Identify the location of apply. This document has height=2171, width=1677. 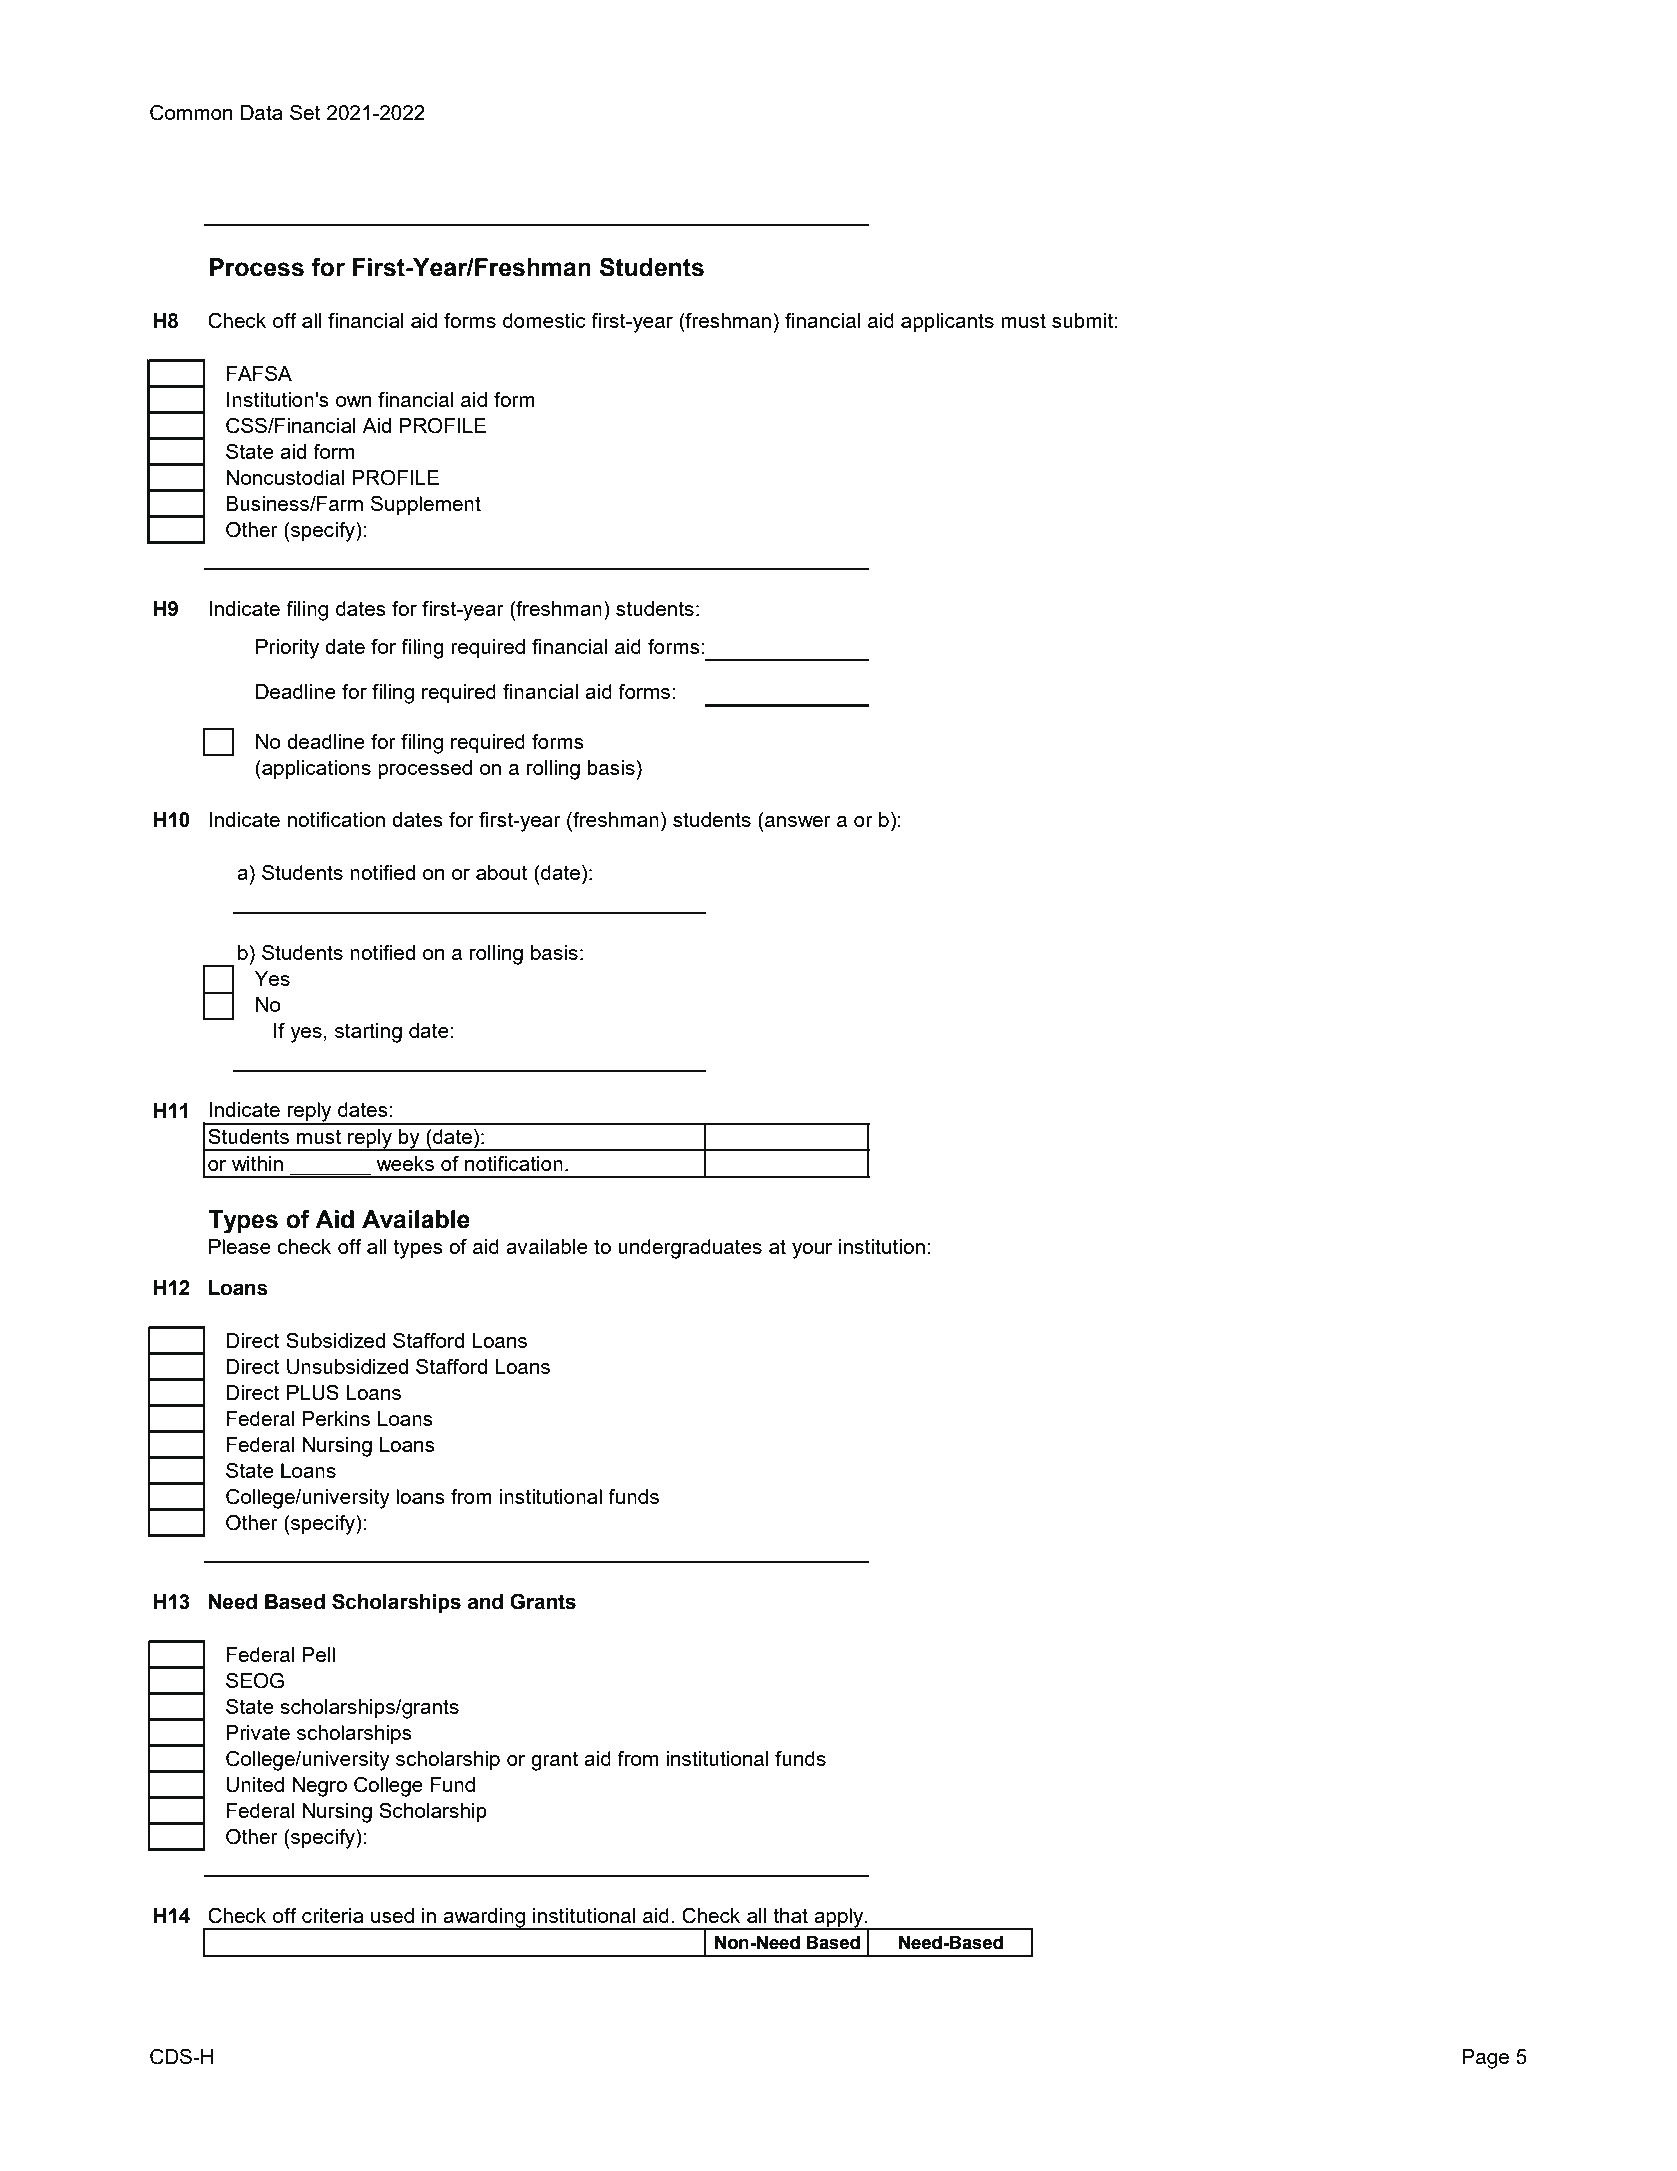
(839, 1918).
